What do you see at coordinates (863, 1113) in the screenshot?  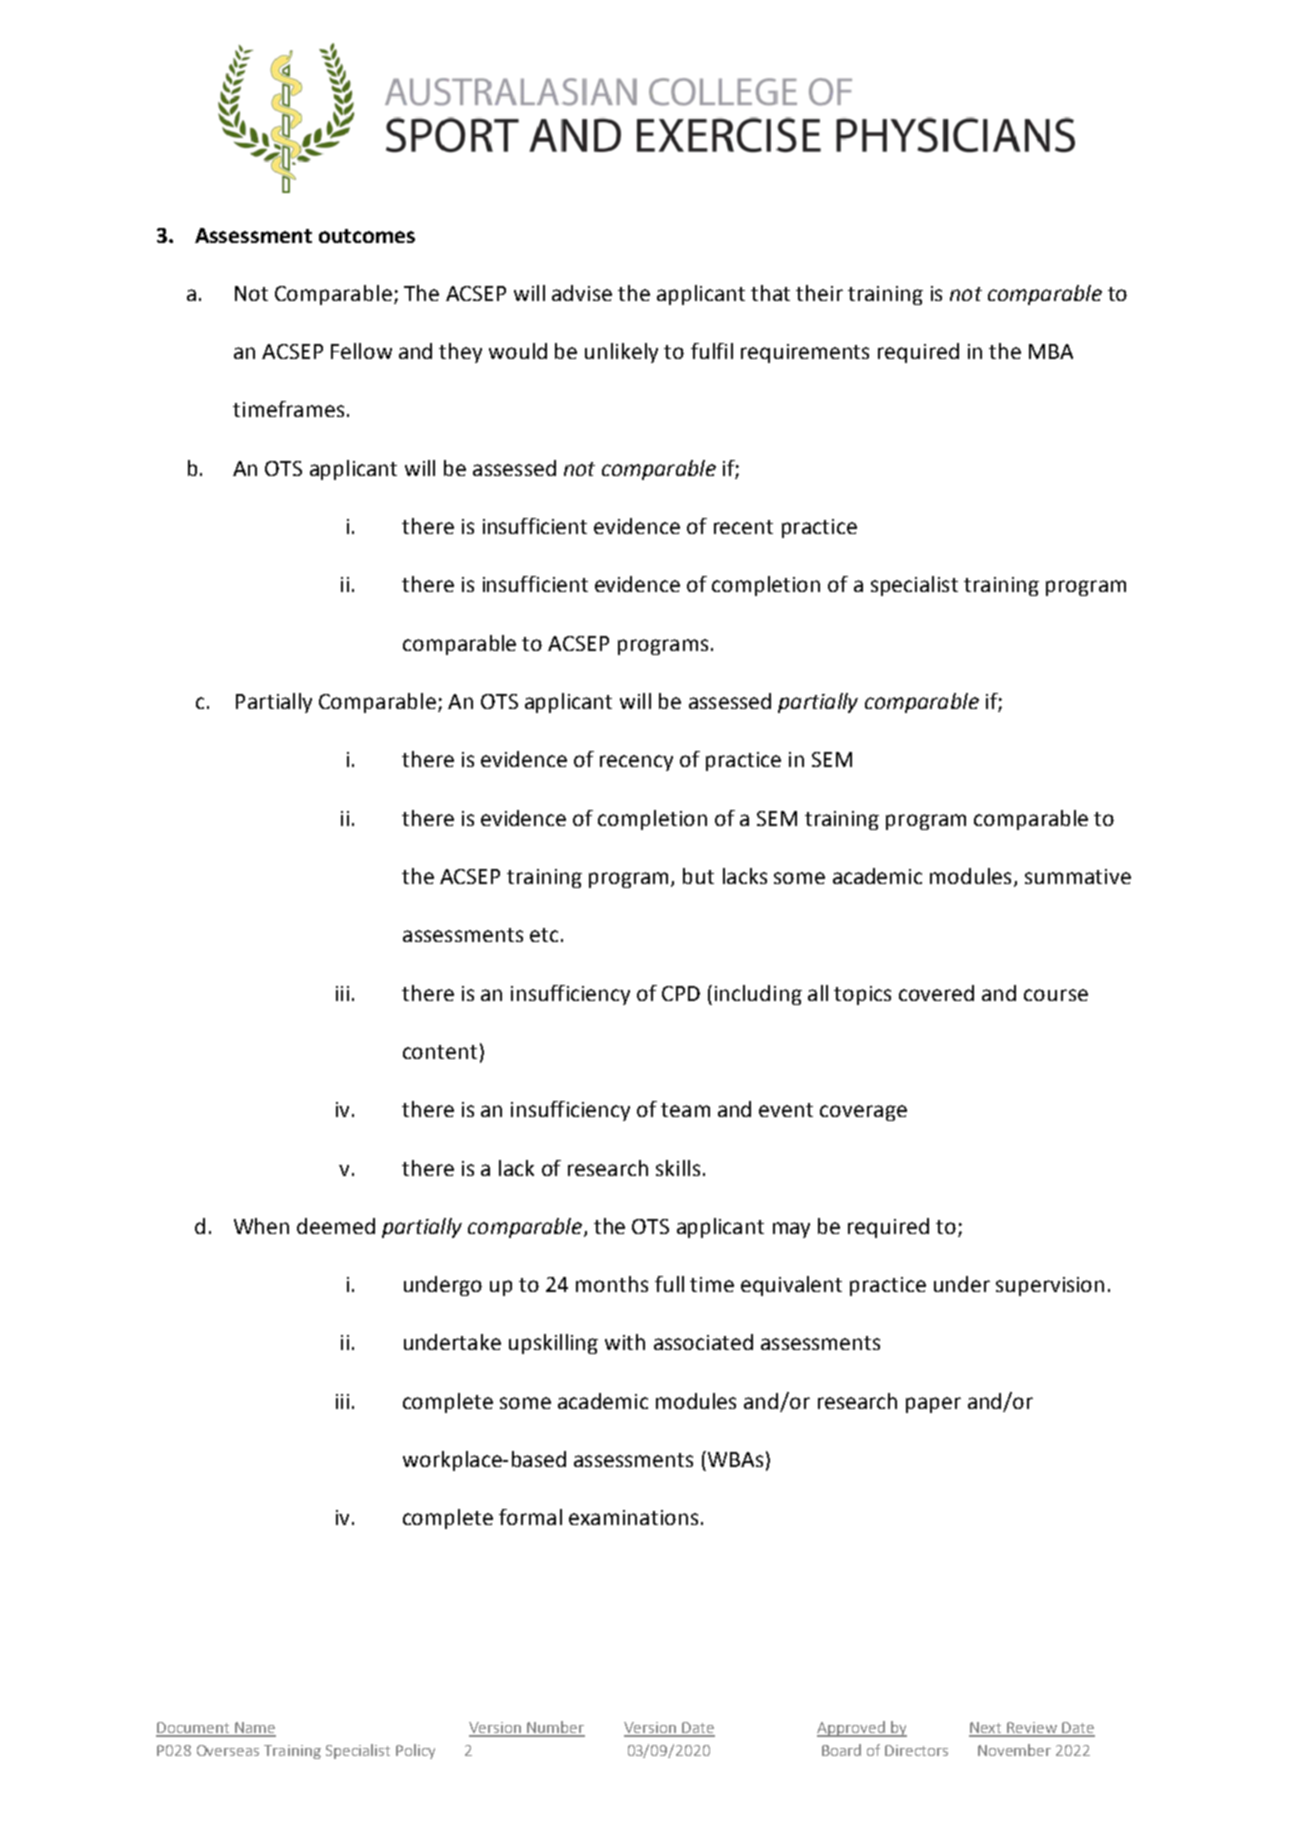 I see `coverage` at bounding box center [863, 1113].
